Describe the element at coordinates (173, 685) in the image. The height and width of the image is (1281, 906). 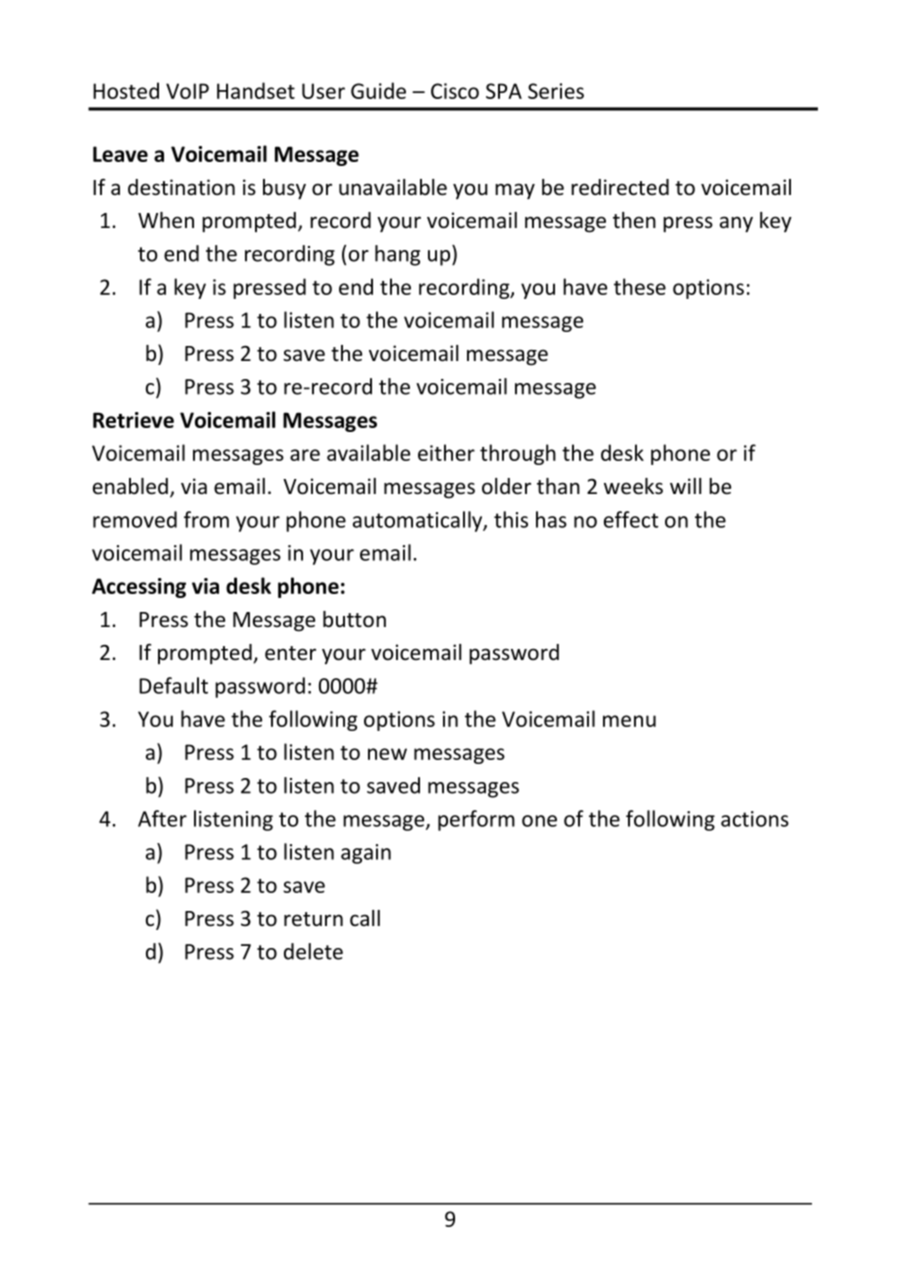
I see `Default` at that location.
